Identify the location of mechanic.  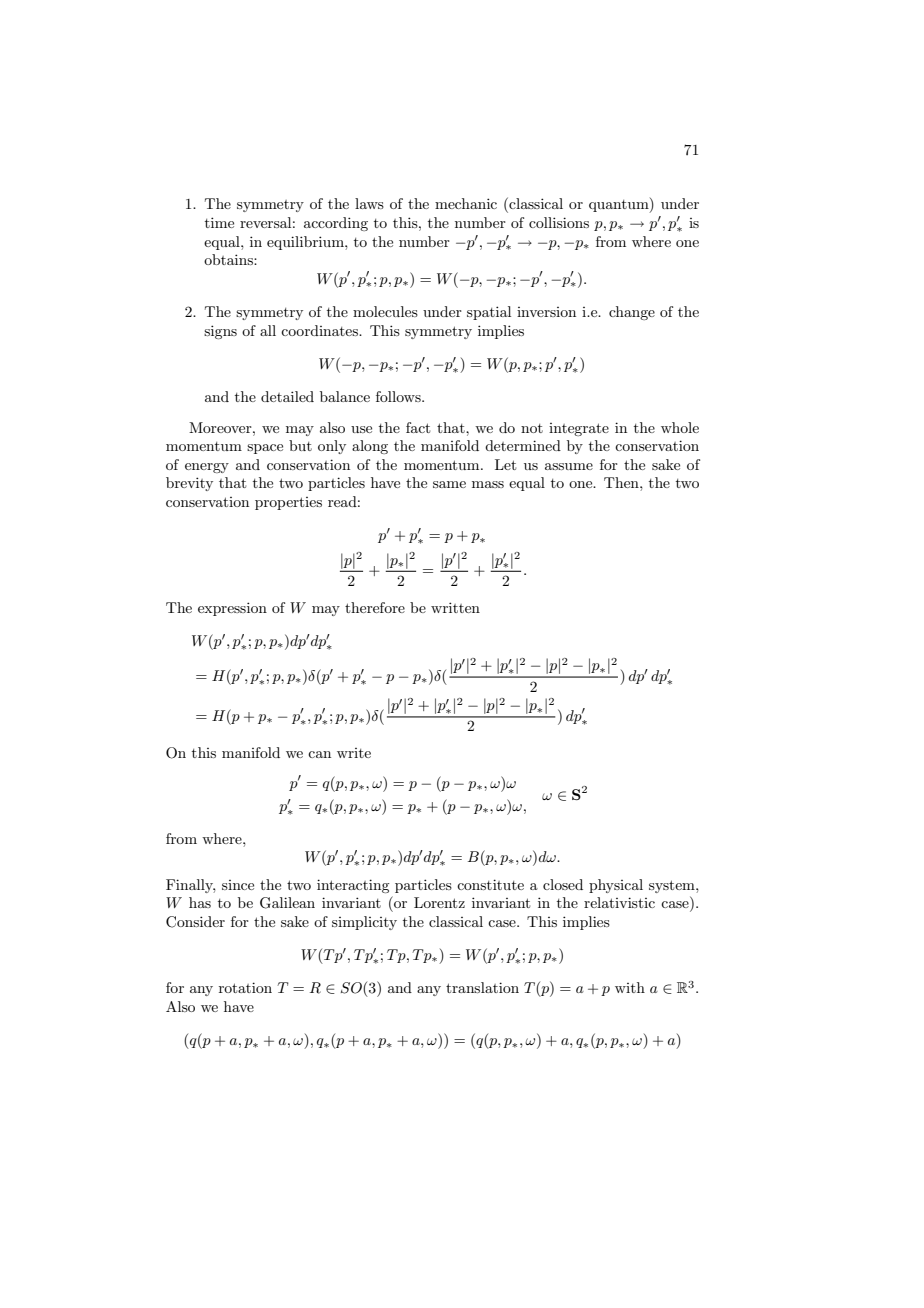
(466, 203).
